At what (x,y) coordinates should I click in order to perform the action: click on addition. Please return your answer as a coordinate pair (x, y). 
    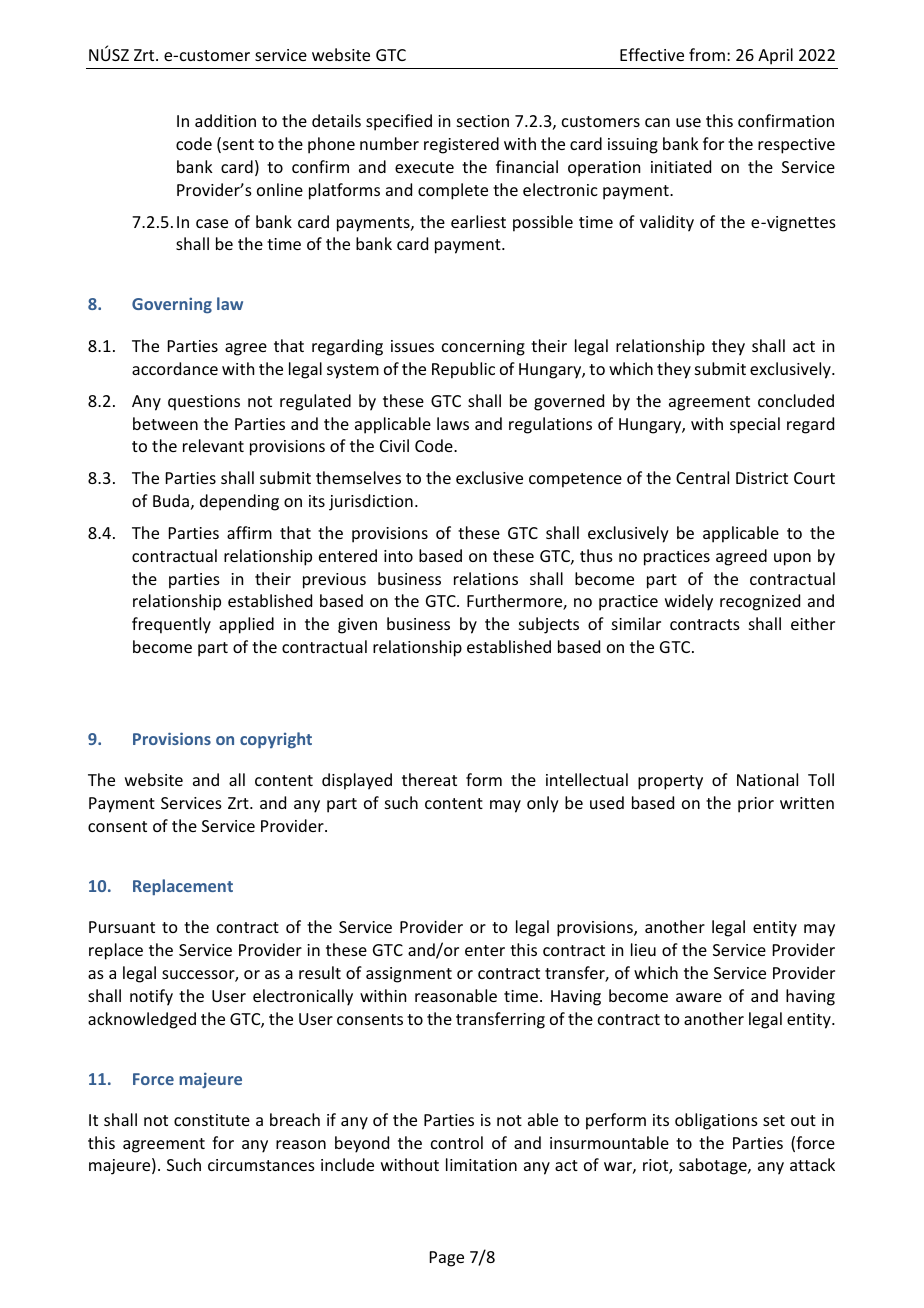
    Looking at the image, I should click on (225, 120).
